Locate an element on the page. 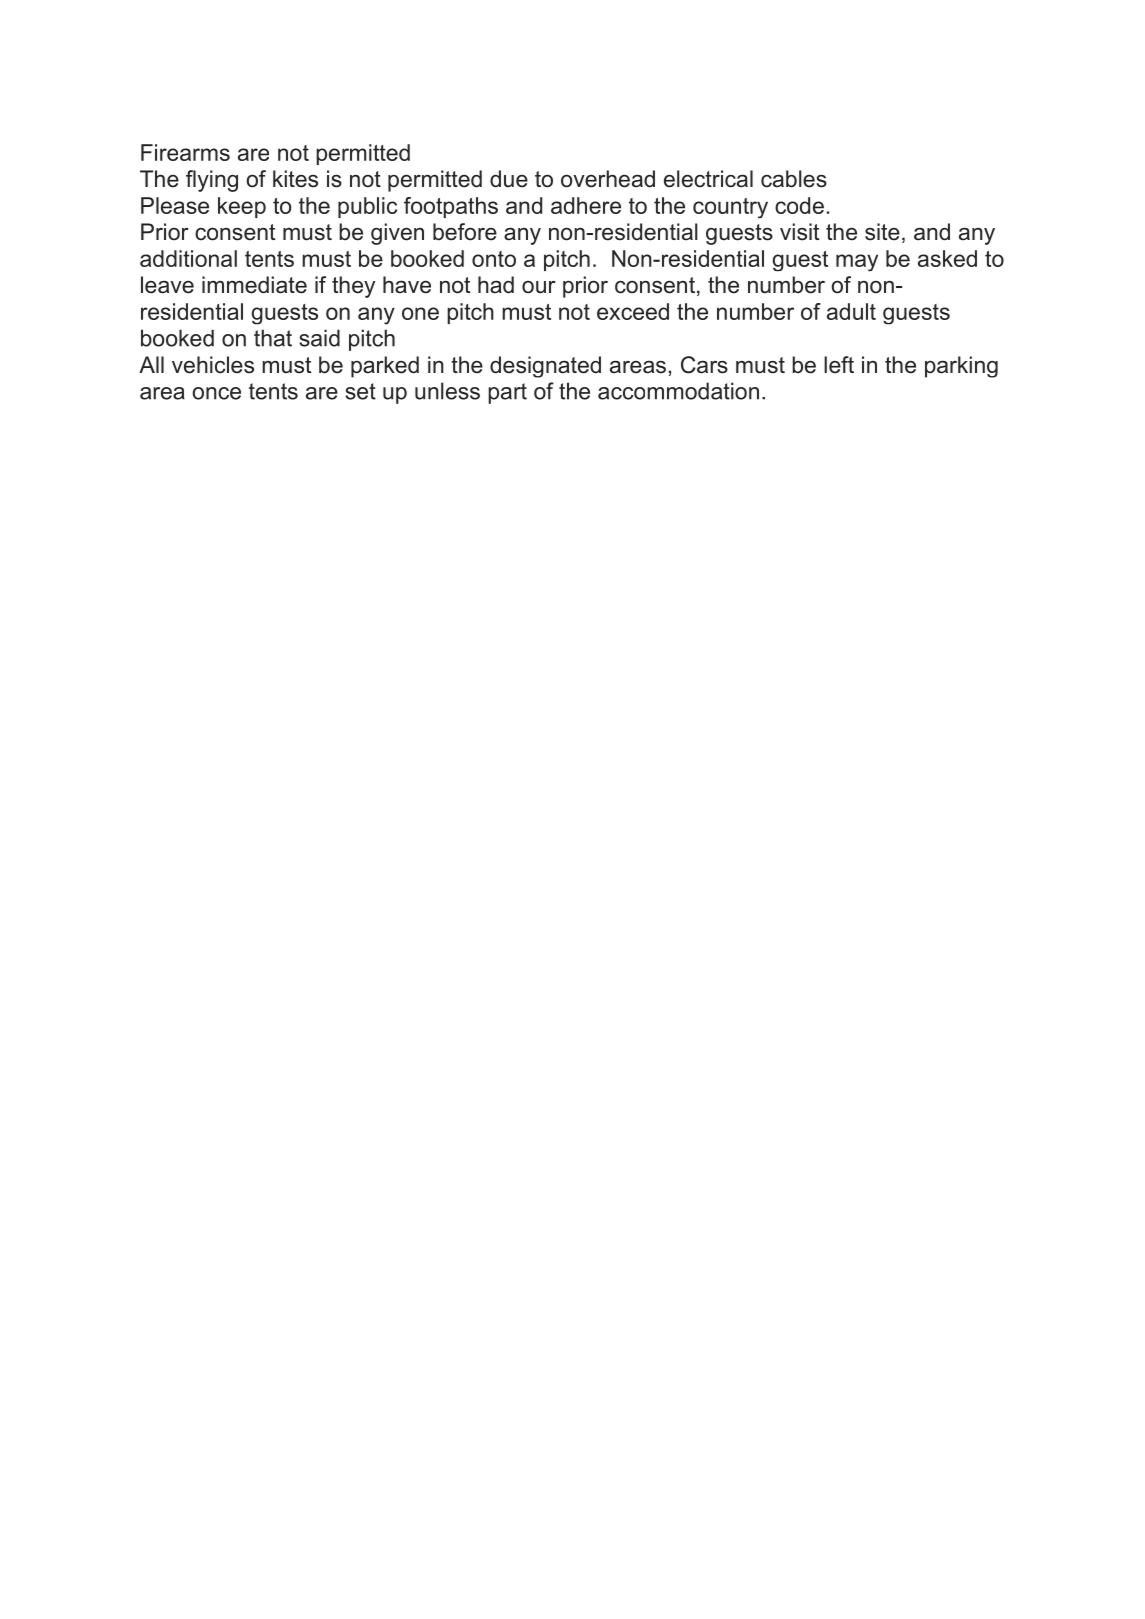 The height and width of the page is (1619, 1145). due is located at coordinates (509, 179).
